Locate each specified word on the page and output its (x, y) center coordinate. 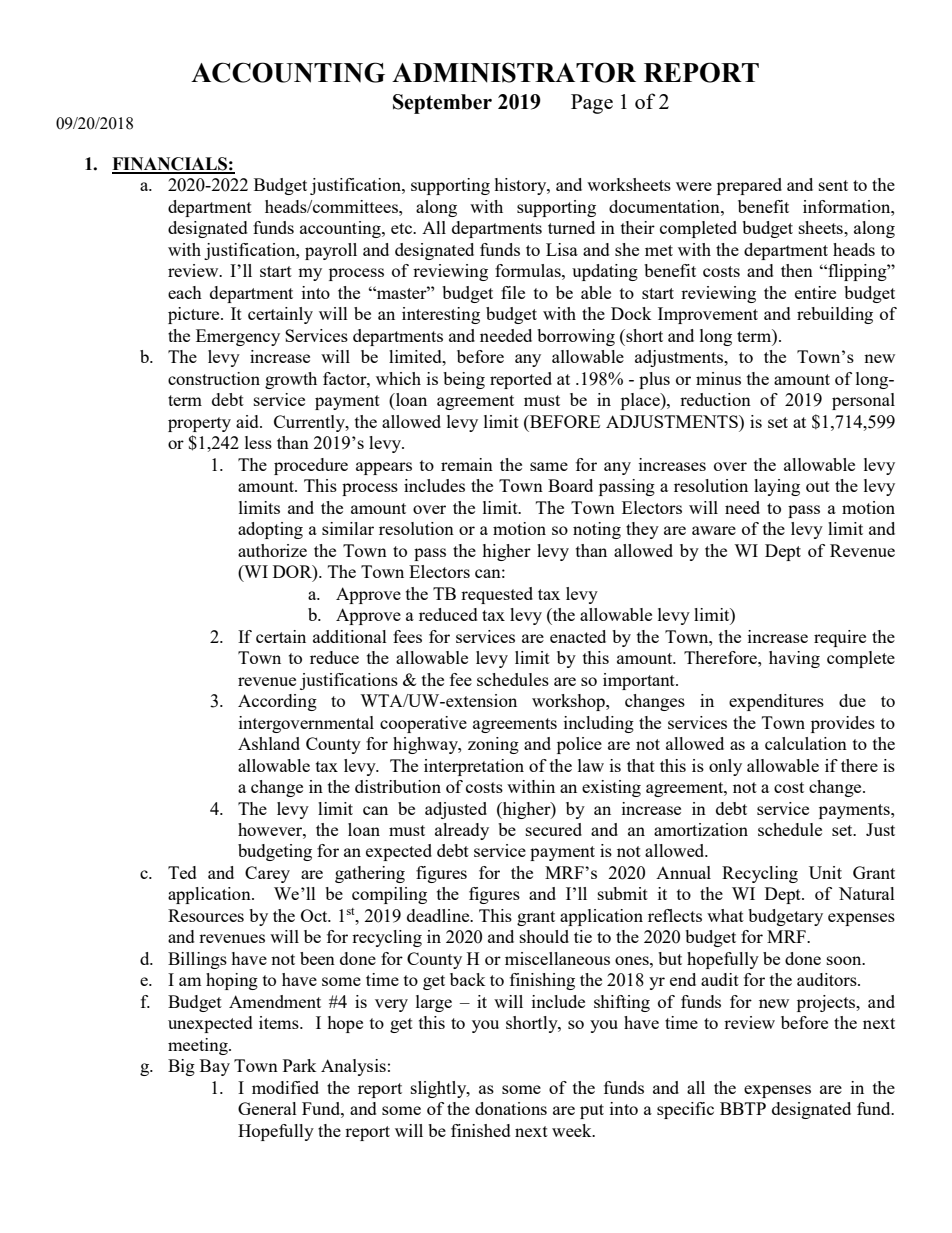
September (442, 104)
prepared (749, 186)
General (267, 1108)
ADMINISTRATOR (514, 72)
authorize (272, 550)
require (840, 638)
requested (497, 595)
